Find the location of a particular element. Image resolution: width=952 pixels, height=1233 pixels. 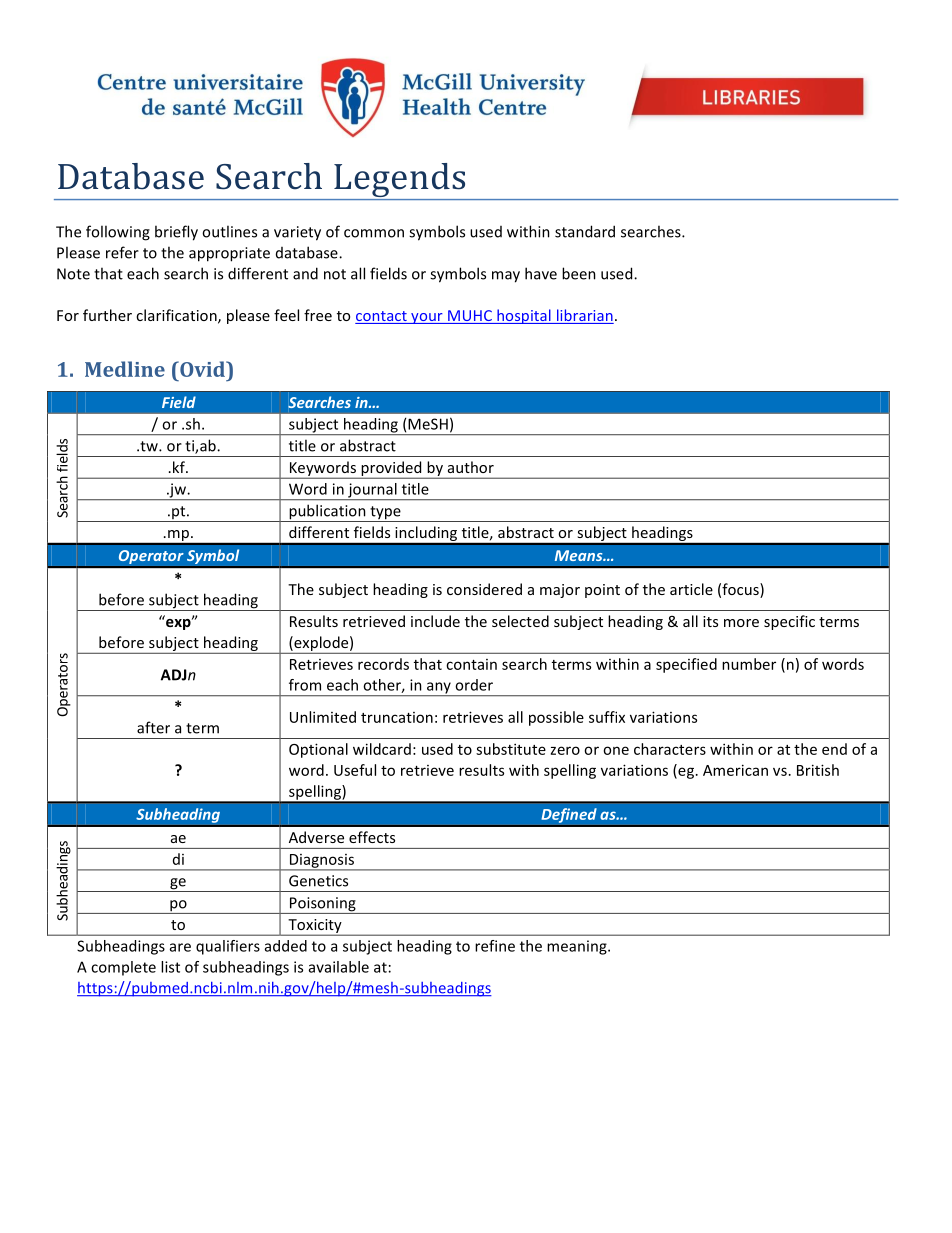

Legends is located at coordinates (400, 181).
